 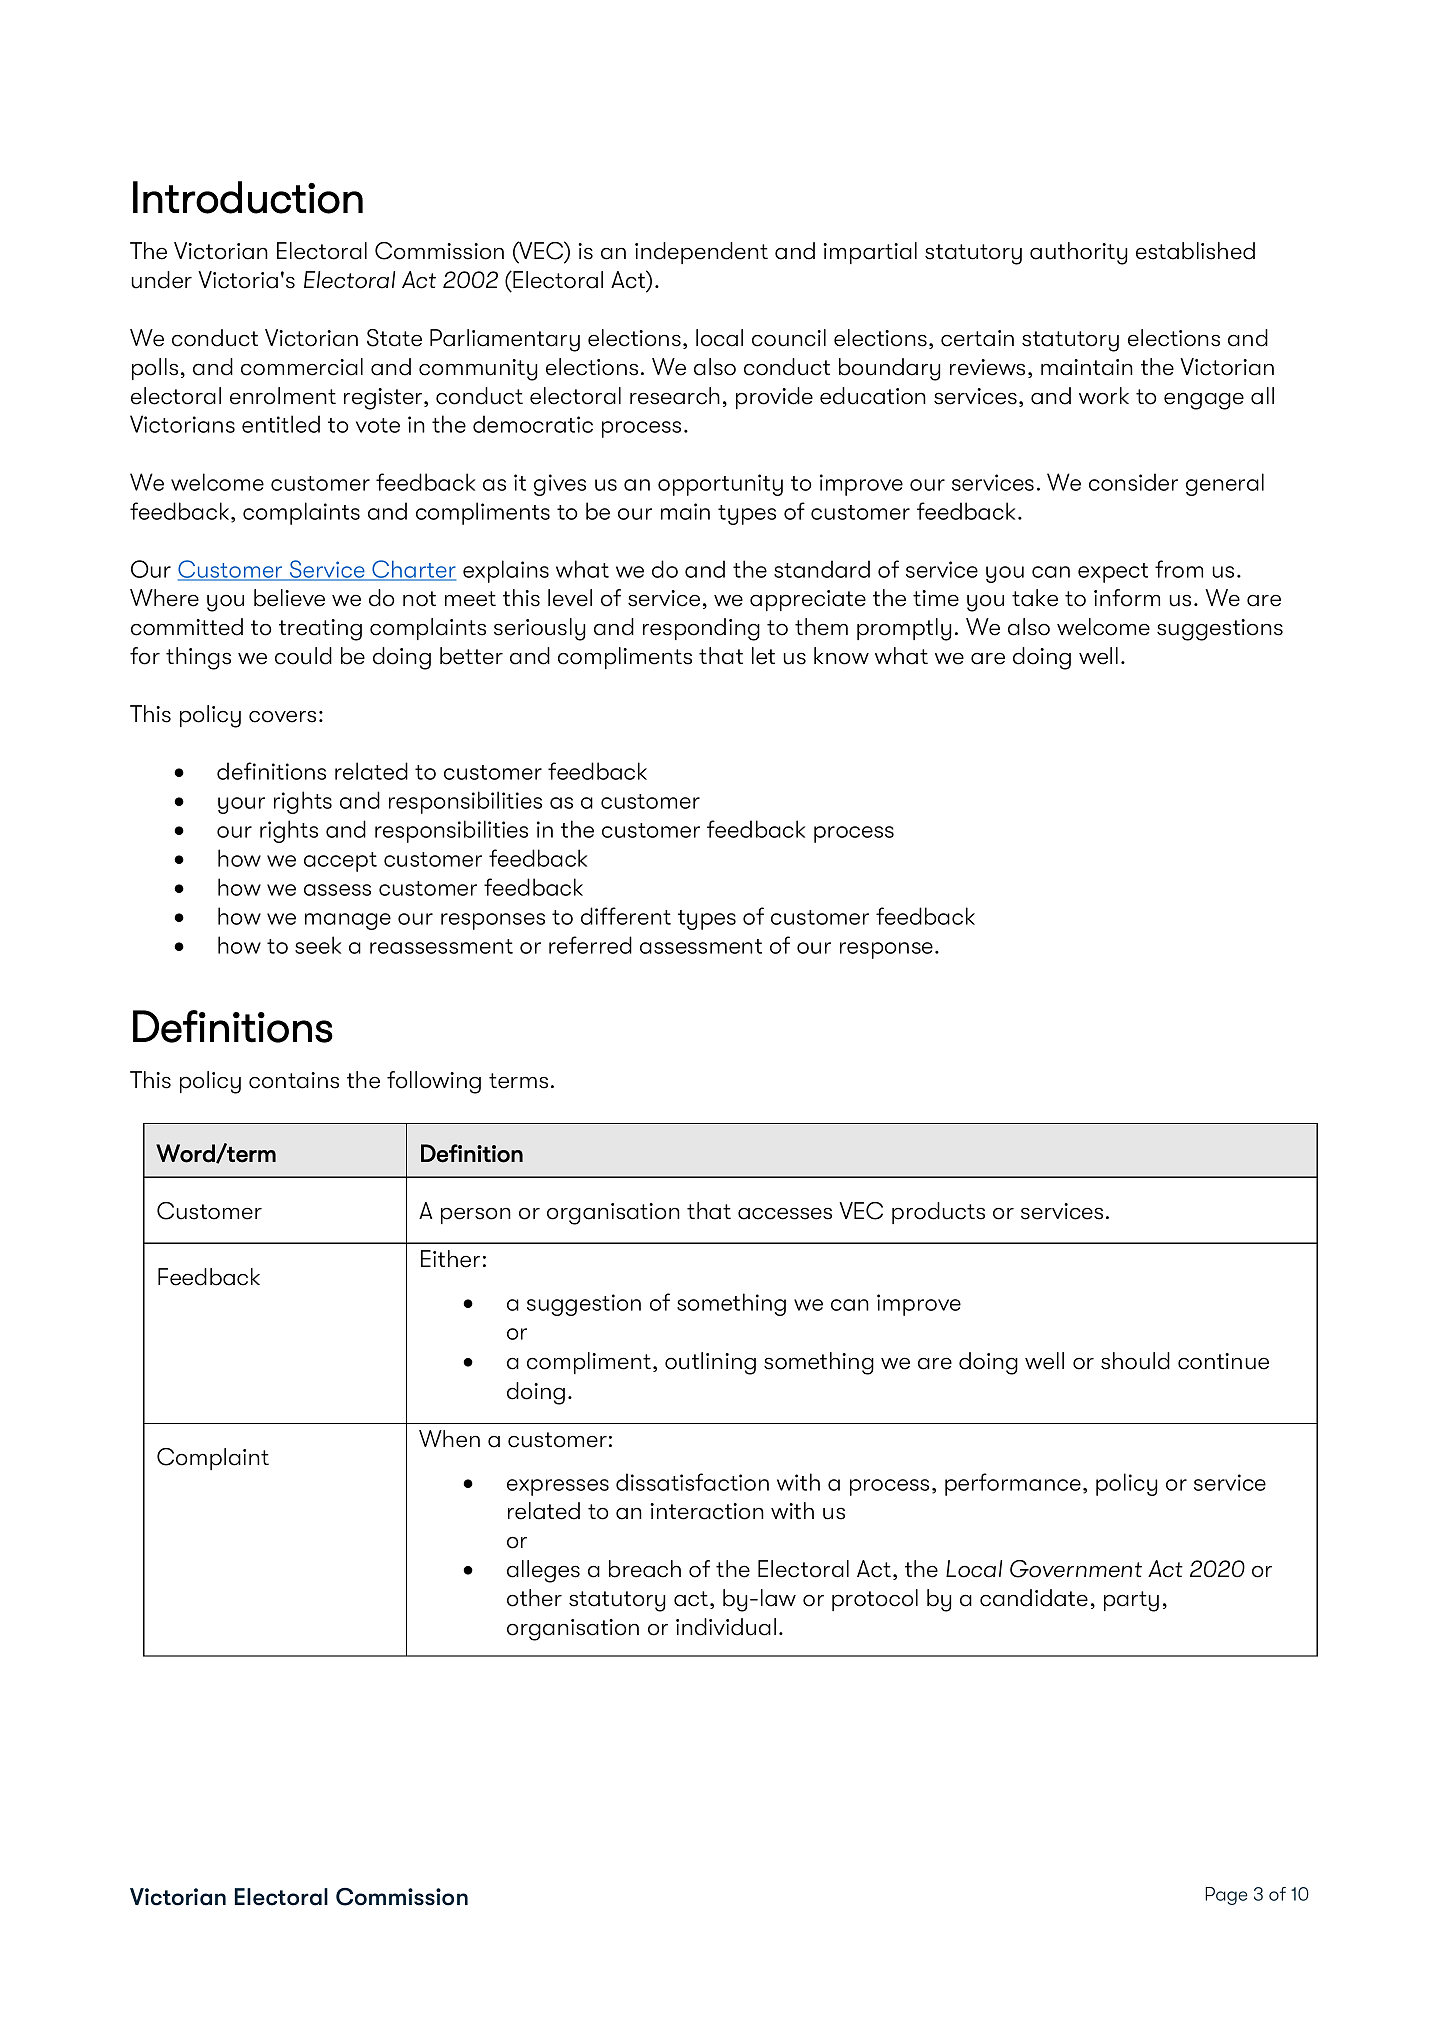 What do you see at coordinates (710, 1363) in the page?
I see `outlining` at bounding box center [710, 1363].
